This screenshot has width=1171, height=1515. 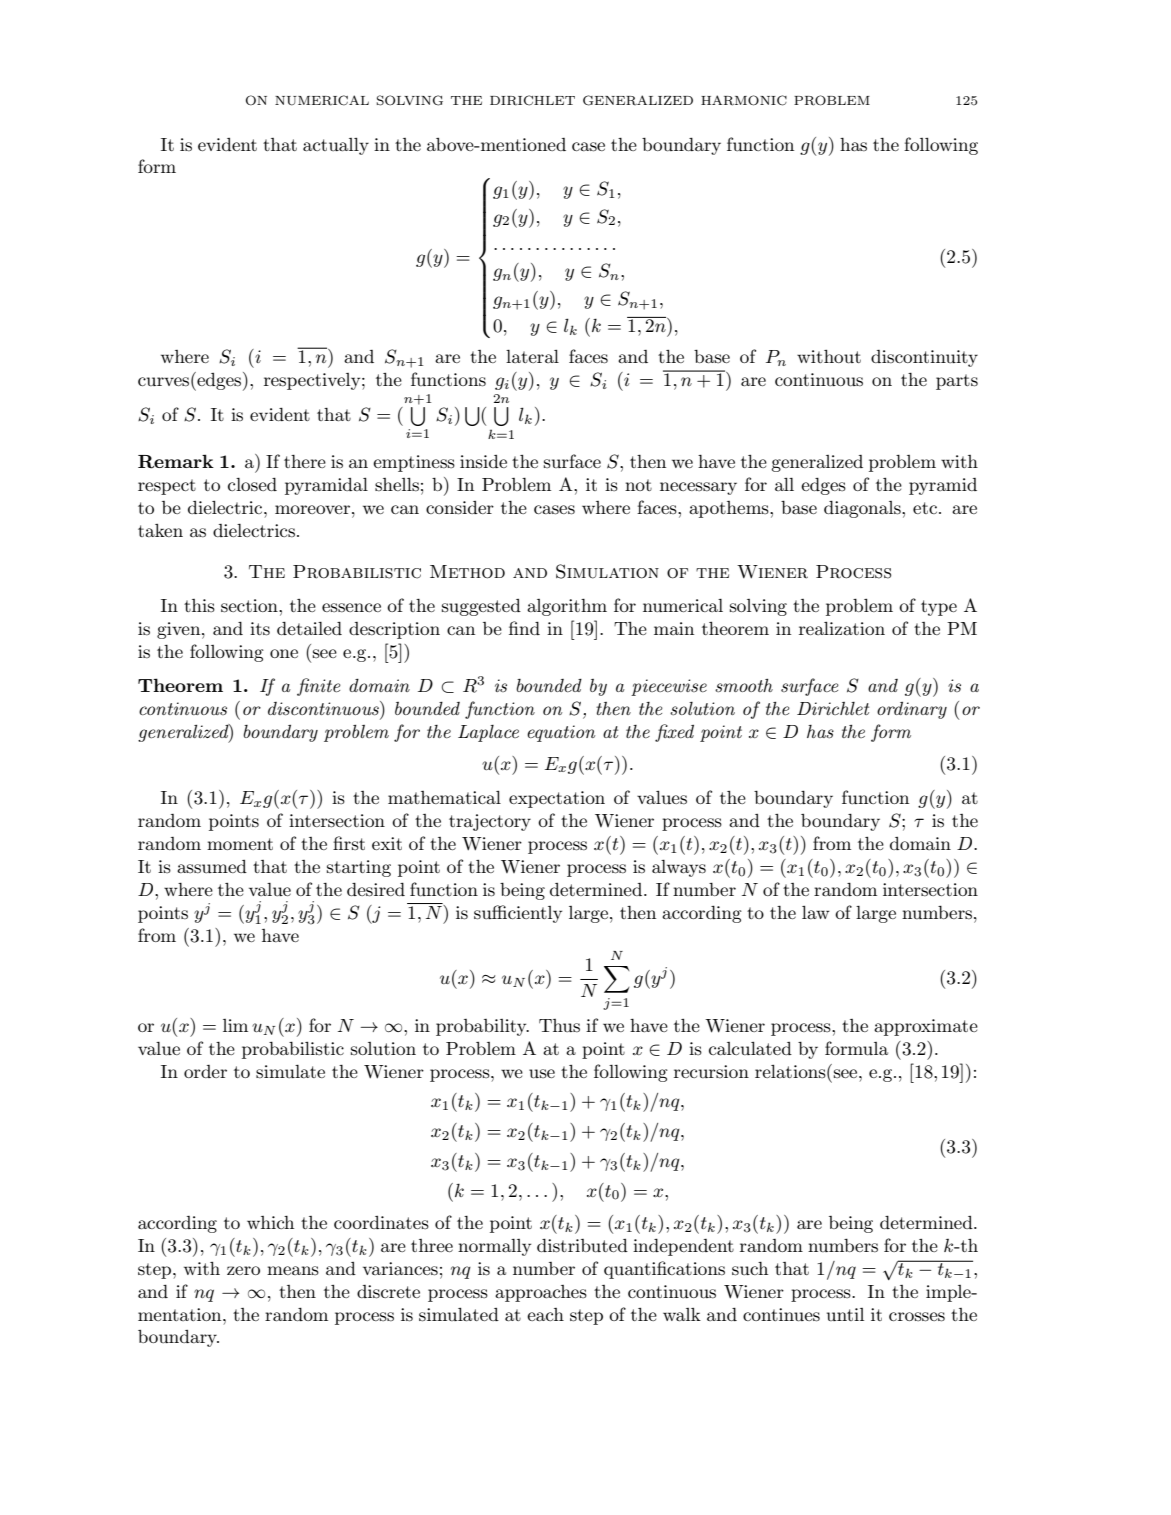 I want to click on HARMONIC, so click(x=744, y=100).
